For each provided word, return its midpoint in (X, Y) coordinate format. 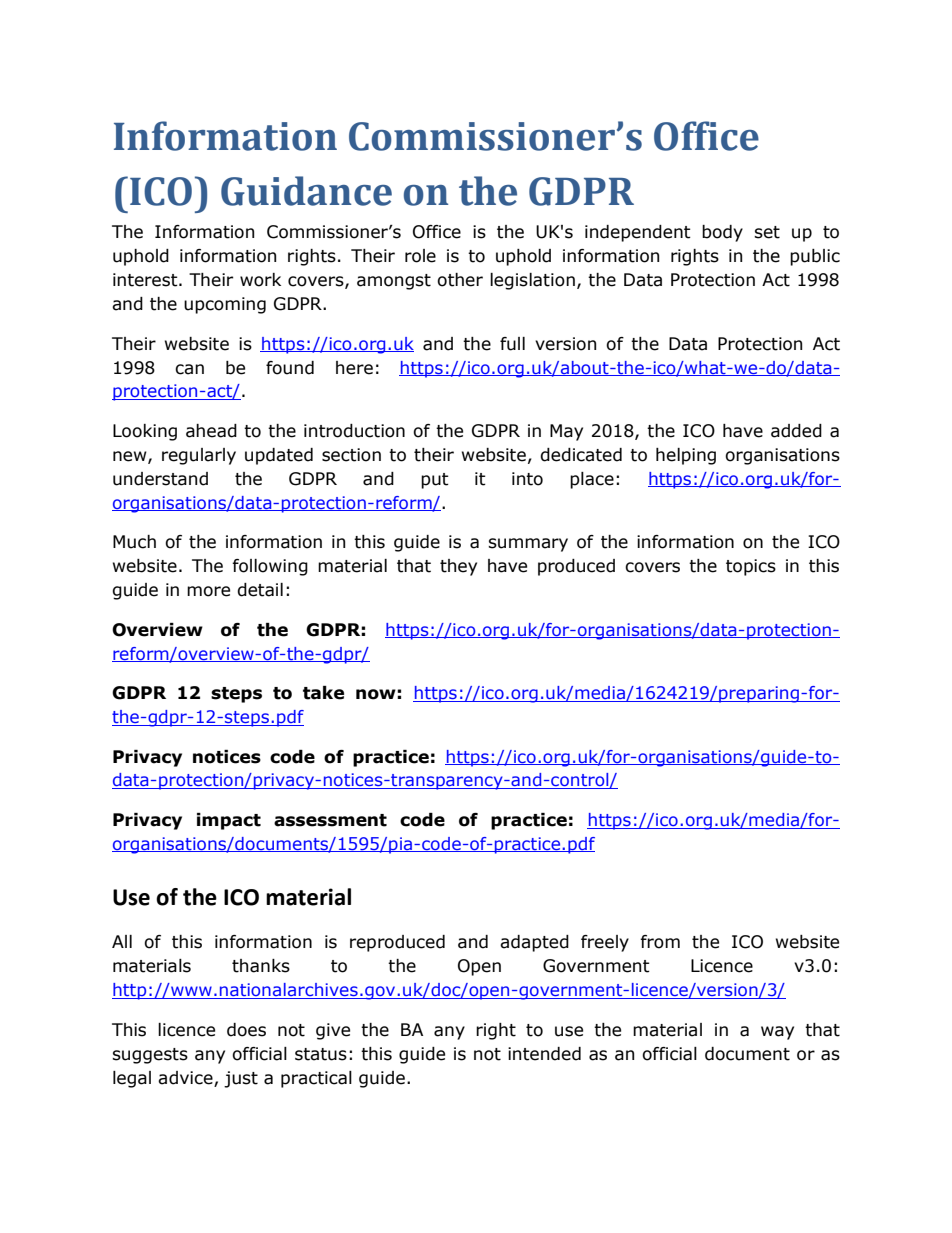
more (208, 591)
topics (751, 567)
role (420, 256)
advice (185, 1078)
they (458, 567)
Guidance (306, 191)
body (722, 233)
